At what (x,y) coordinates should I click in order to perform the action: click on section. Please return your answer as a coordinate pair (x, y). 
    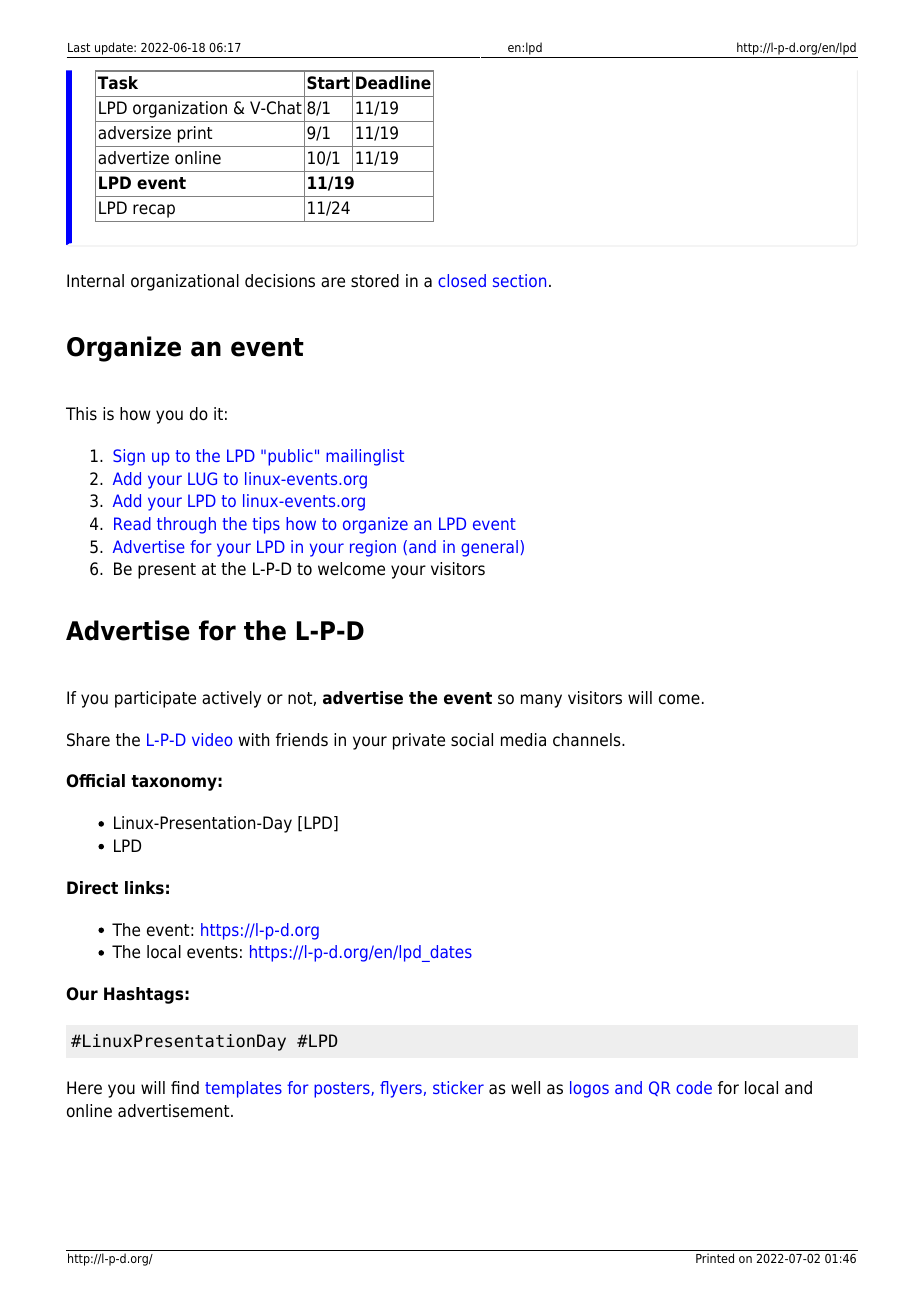
    Looking at the image, I should click on (519, 280).
